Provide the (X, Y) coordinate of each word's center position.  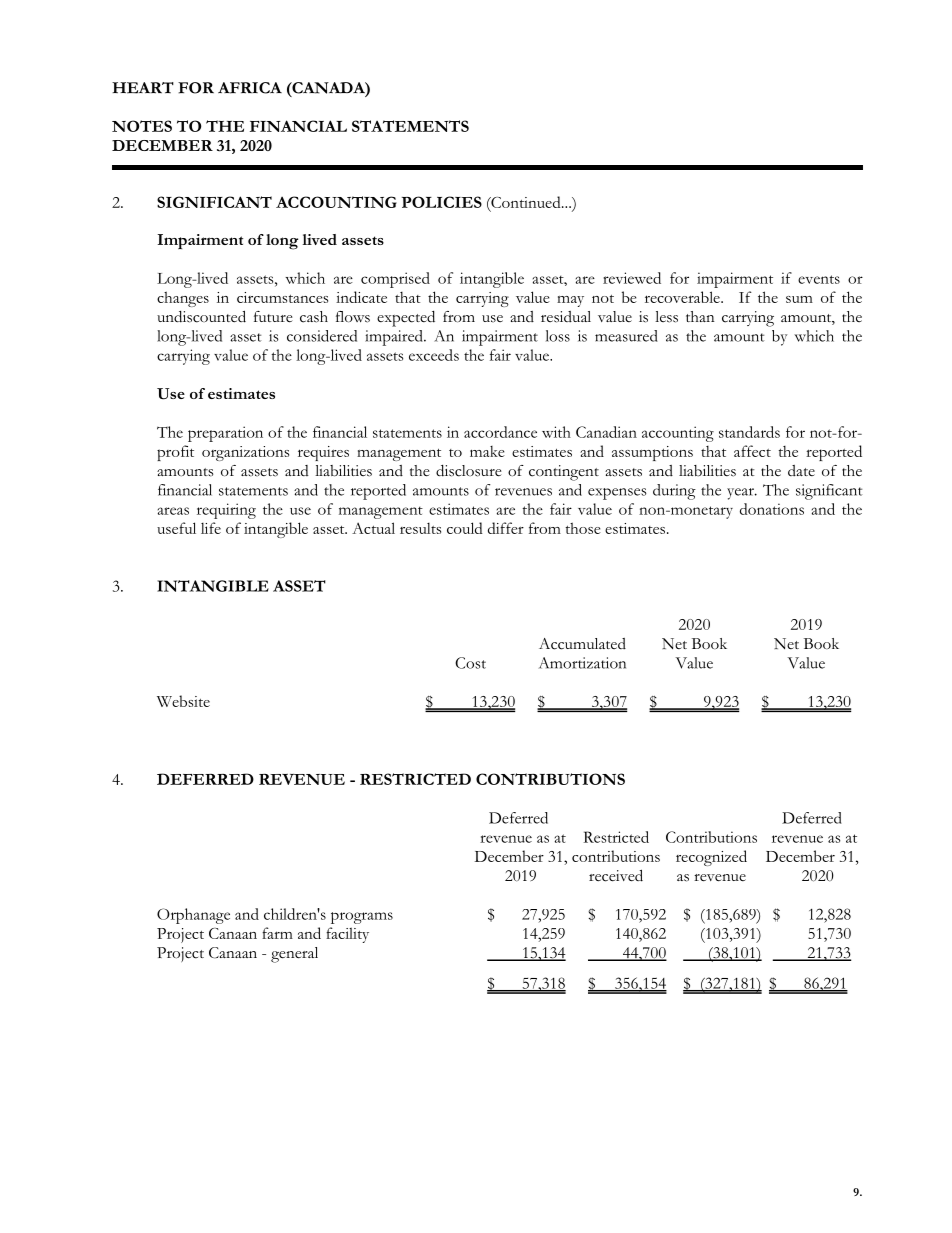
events (819, 279)
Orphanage (193, 916)
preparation (225, 434)
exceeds (434, 355)
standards (749, 432)
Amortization (582, 663)
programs (362, 918)
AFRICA (250, 88)
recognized (711, 858)
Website (183, 701)
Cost (470, 663)
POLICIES (442, 202)
